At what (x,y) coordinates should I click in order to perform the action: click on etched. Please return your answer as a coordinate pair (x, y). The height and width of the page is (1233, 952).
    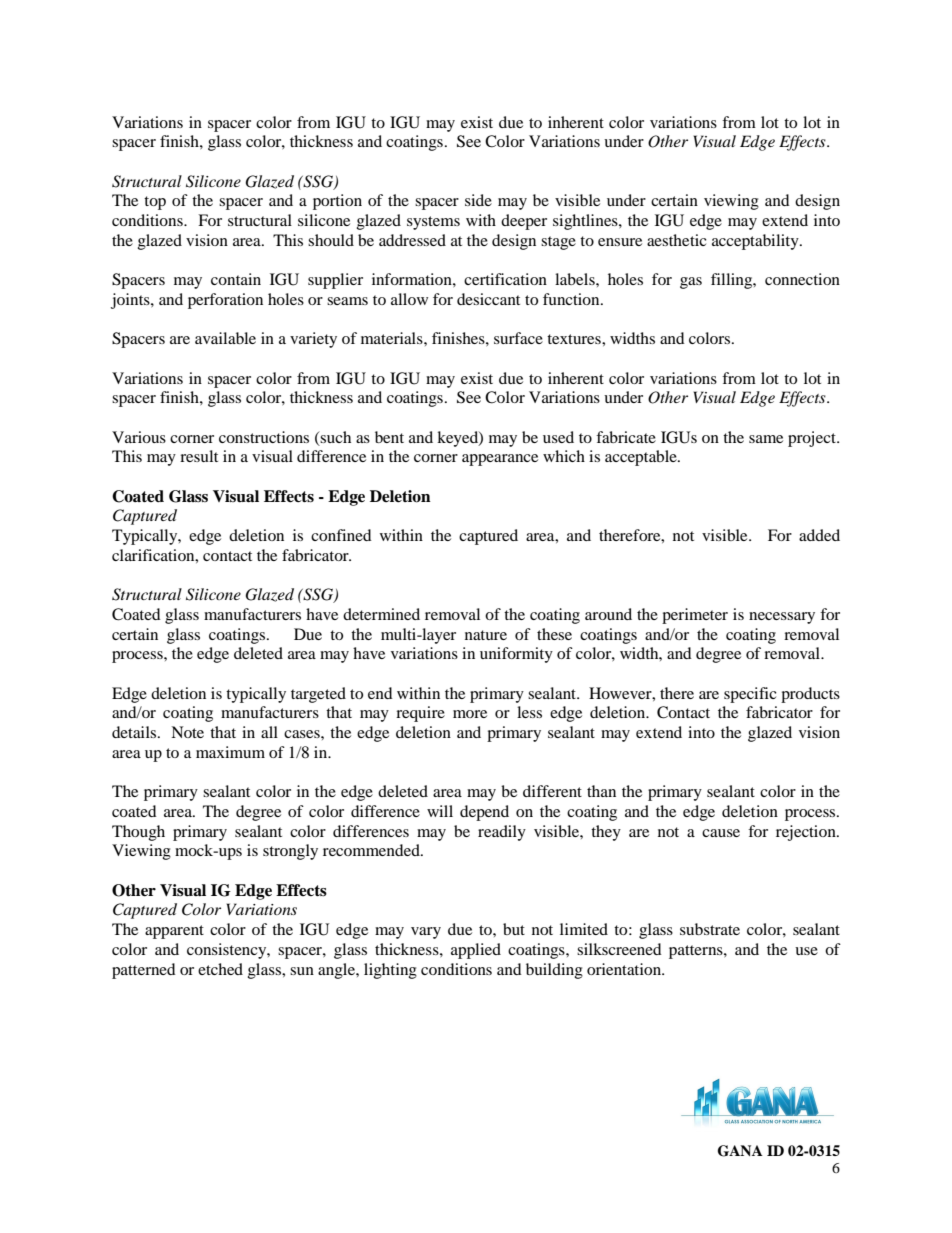
    Looking at the image, I should click on (220, 969).
